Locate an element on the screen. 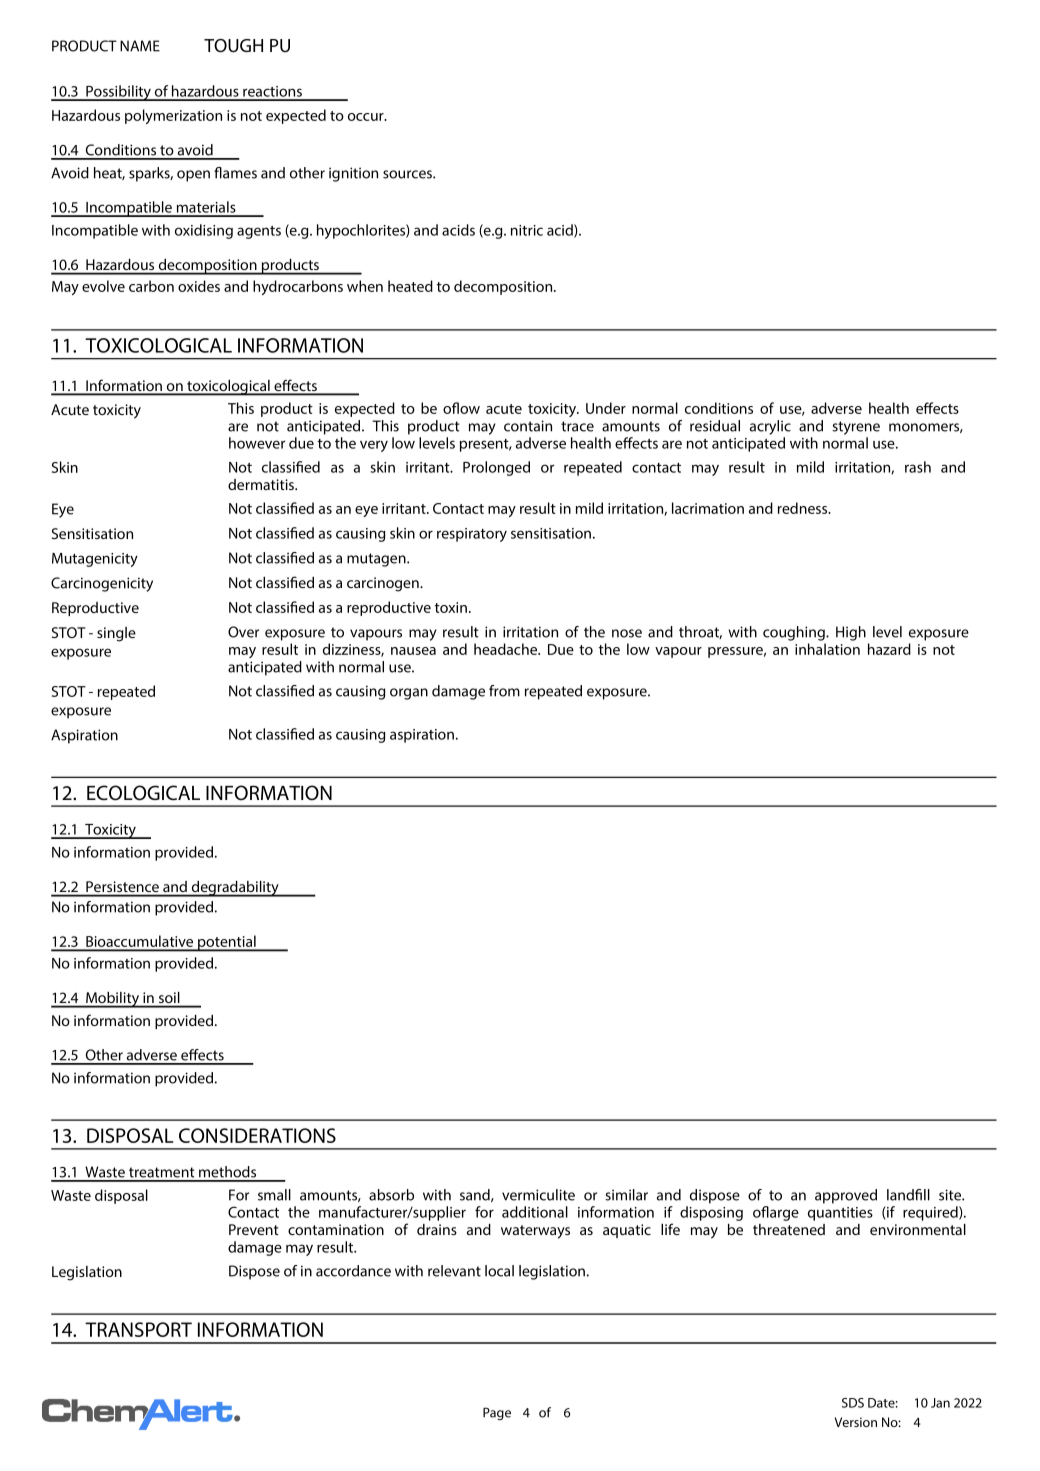 The width and height of the screenshot is (1040, 1471). approved is located at coordinates (846, 1196).
